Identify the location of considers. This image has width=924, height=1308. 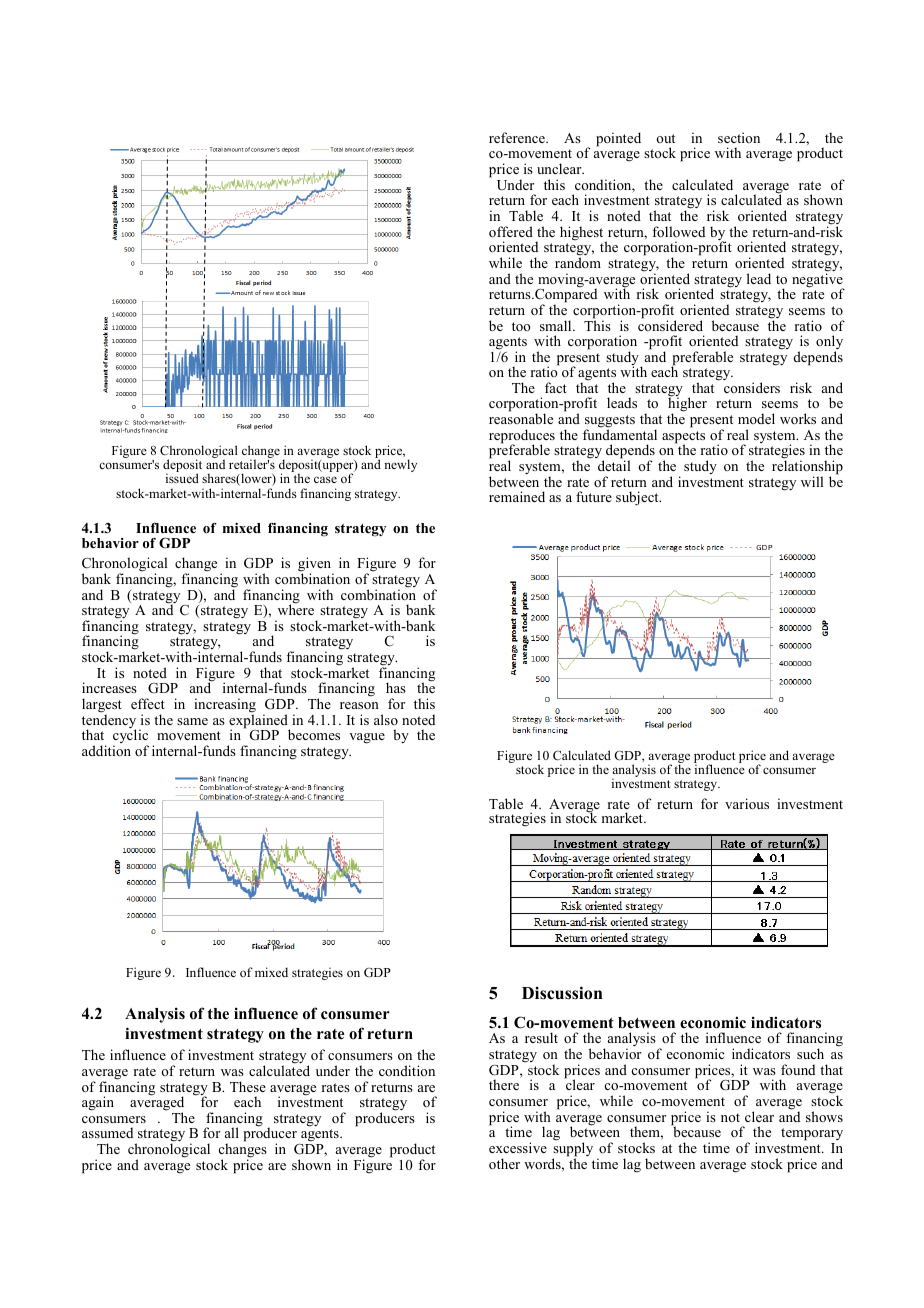
(752, 387).
